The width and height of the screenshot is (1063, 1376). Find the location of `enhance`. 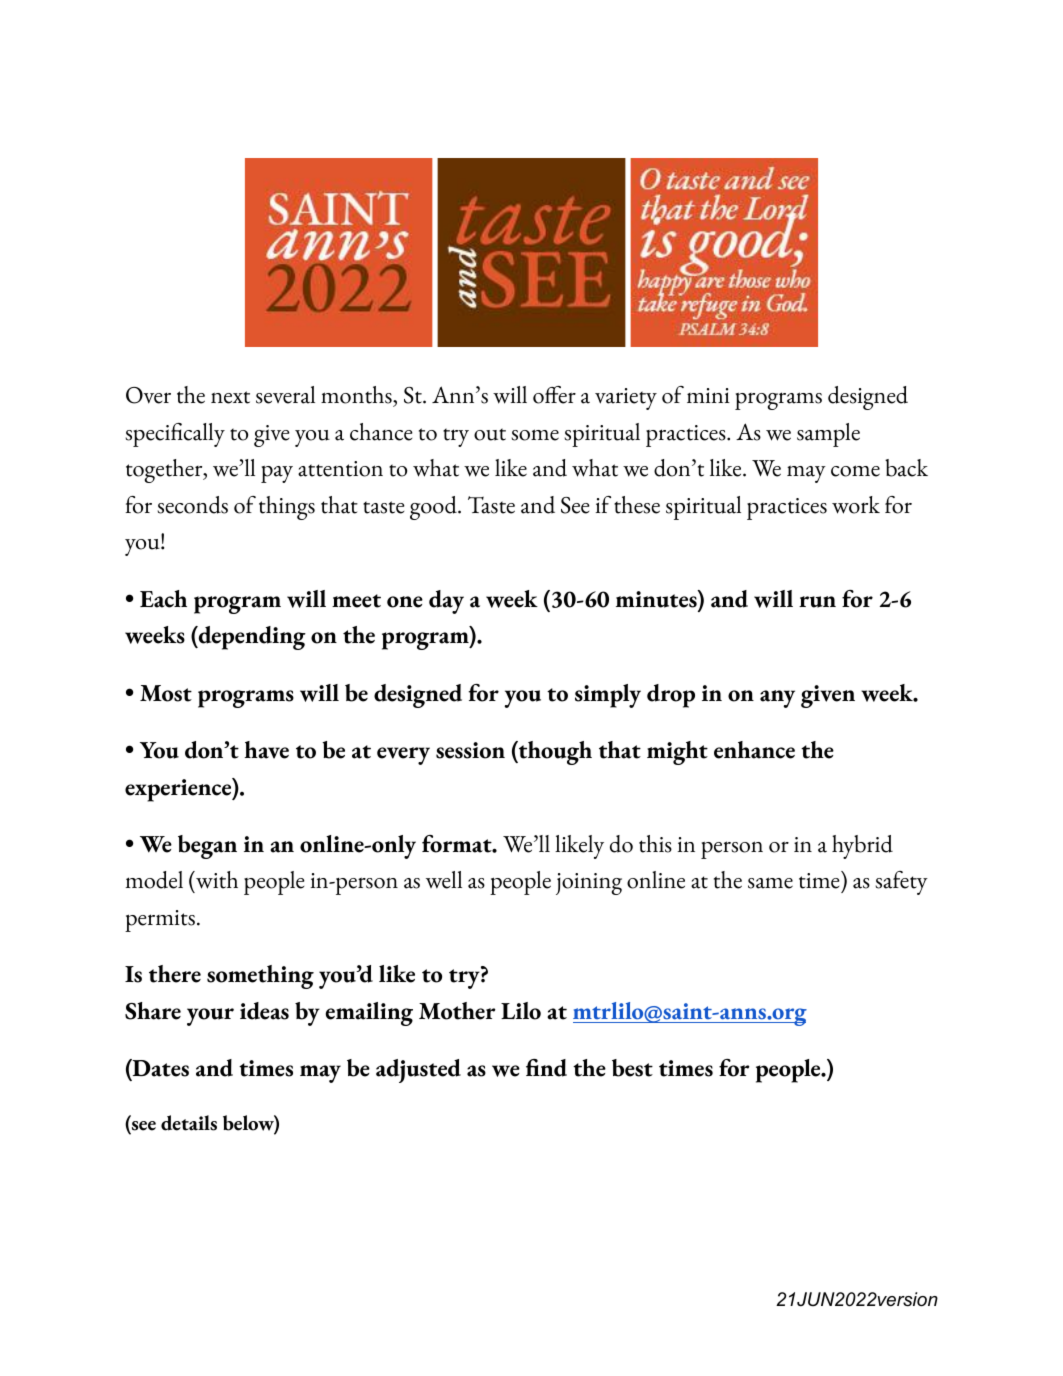

enhance is located at coordinates (754, 750).
